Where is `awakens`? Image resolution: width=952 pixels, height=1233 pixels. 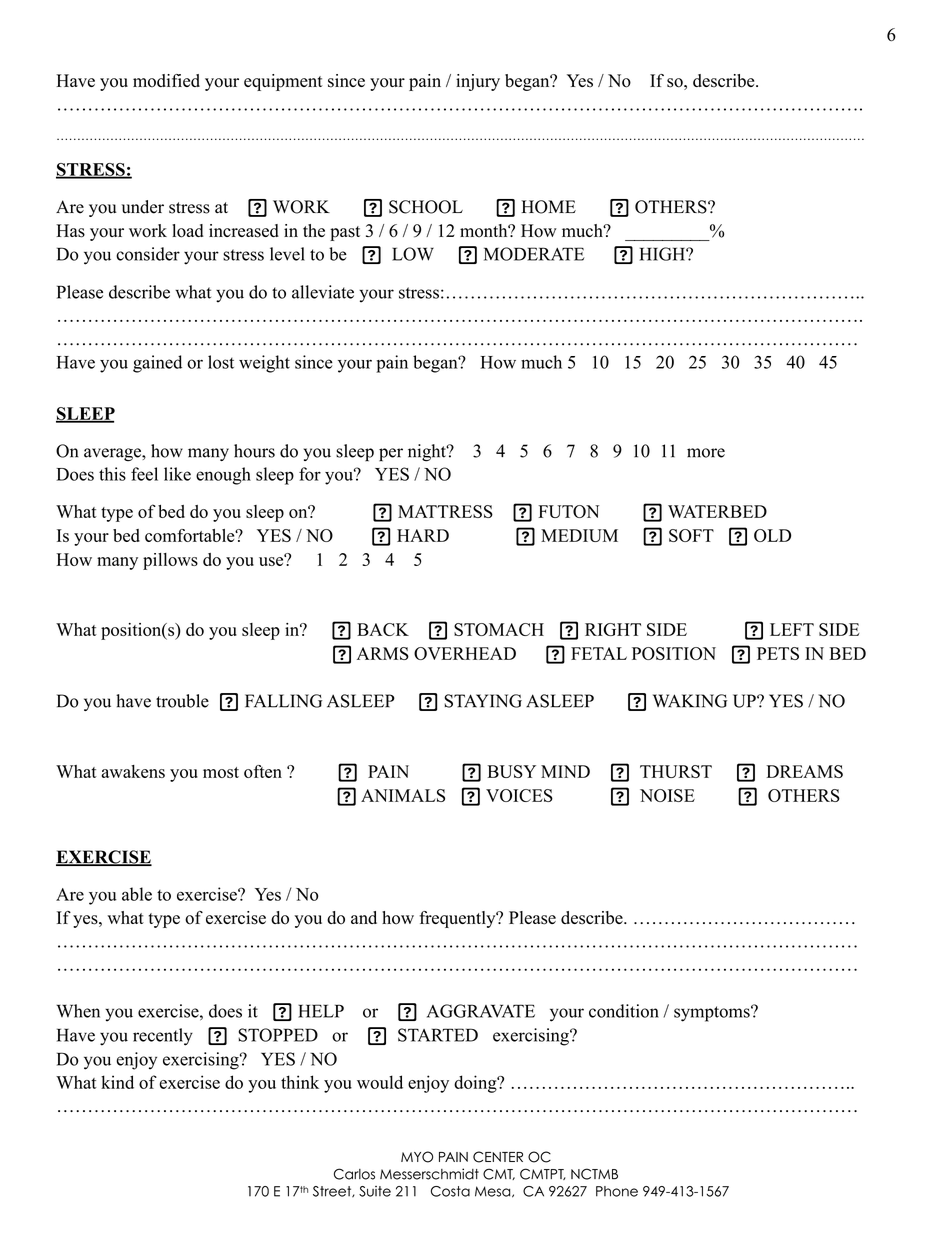 awakens is located at coordinates (133, 771).
